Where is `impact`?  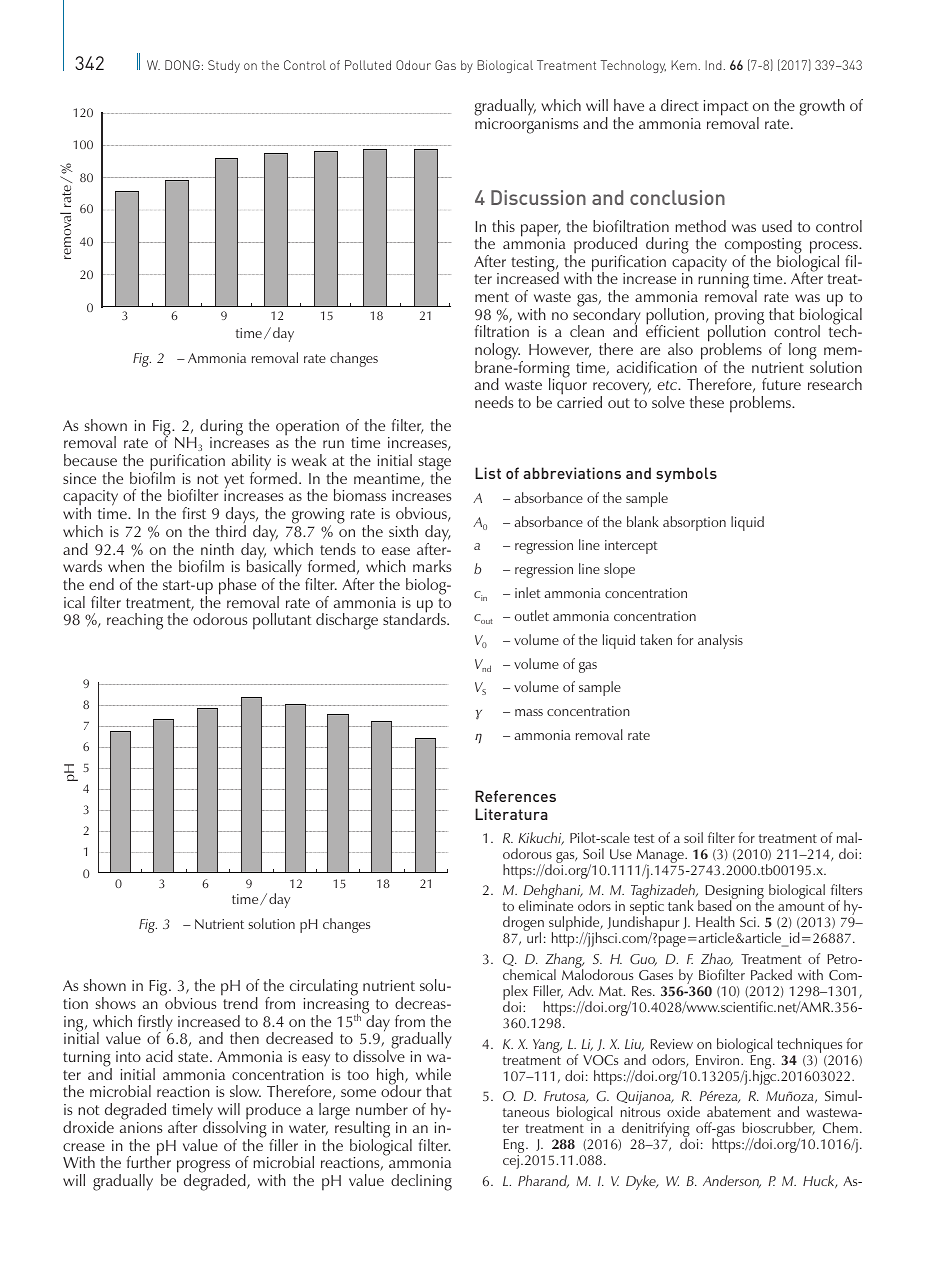
impact is located at coordinates (726, 108).
